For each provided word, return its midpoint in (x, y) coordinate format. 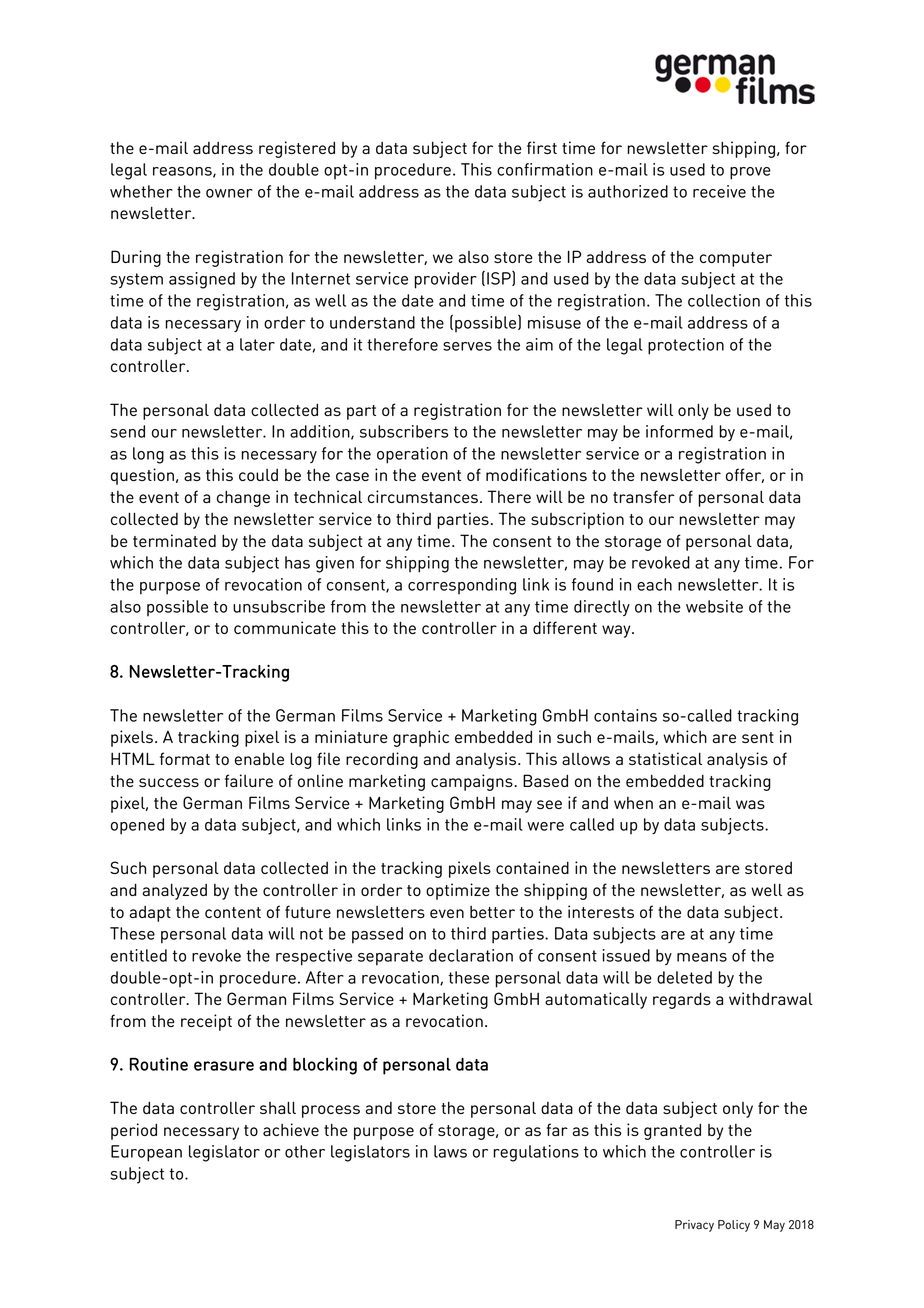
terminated (174, 540)
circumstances (423, 496)
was (750, 804)
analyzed (174, 891)
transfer (644, 496)
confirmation (545, 169)
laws (450, 1151)
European (146, 1153)
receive (719, 191)
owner (229, 193)
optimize (458, 891)
